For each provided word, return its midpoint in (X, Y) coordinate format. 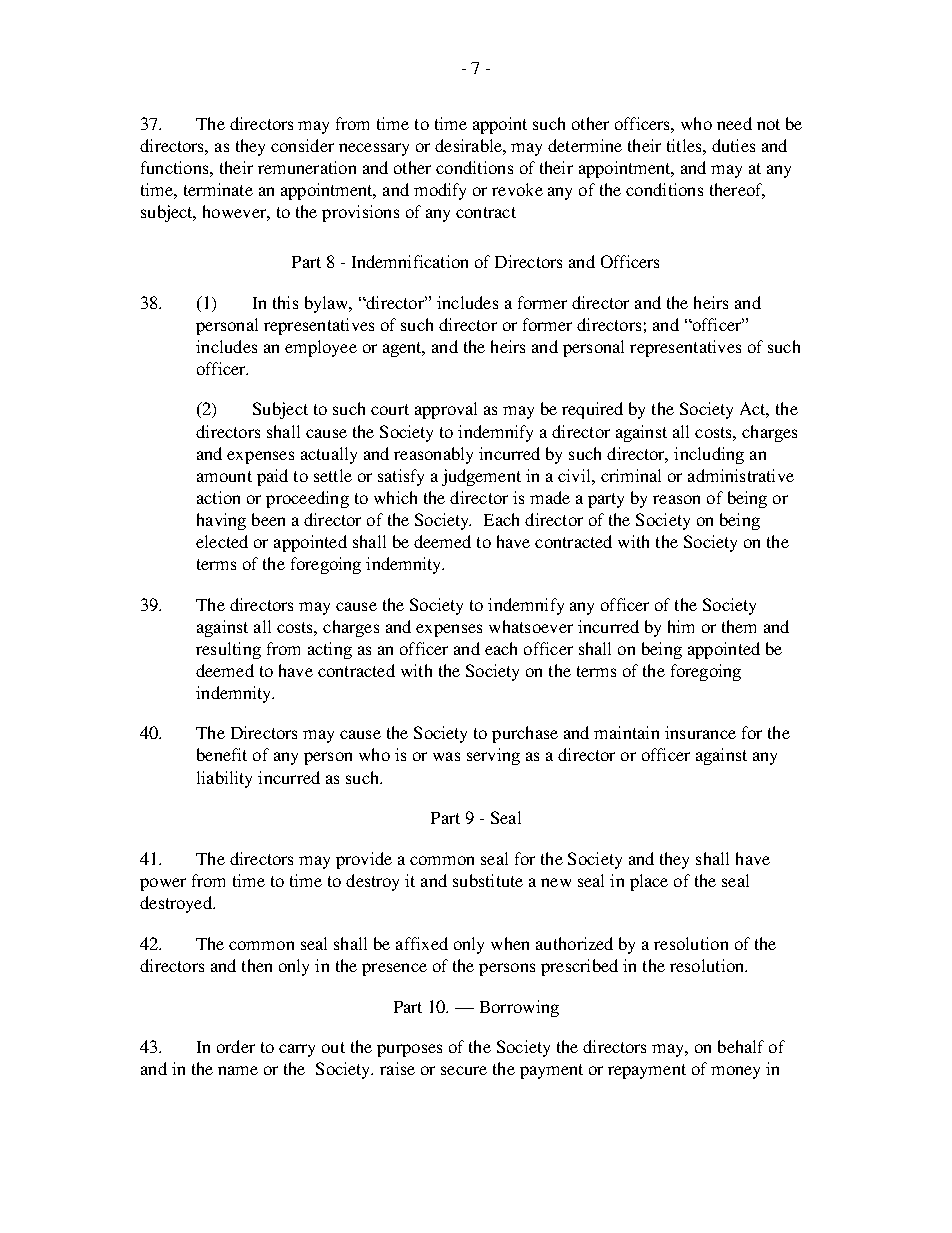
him (681, 626)
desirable (469, 145)
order (236, 1046)
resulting (228, 650)
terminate (218, 189)
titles (685, 145)
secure (464, 1070)
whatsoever (531, 626)
